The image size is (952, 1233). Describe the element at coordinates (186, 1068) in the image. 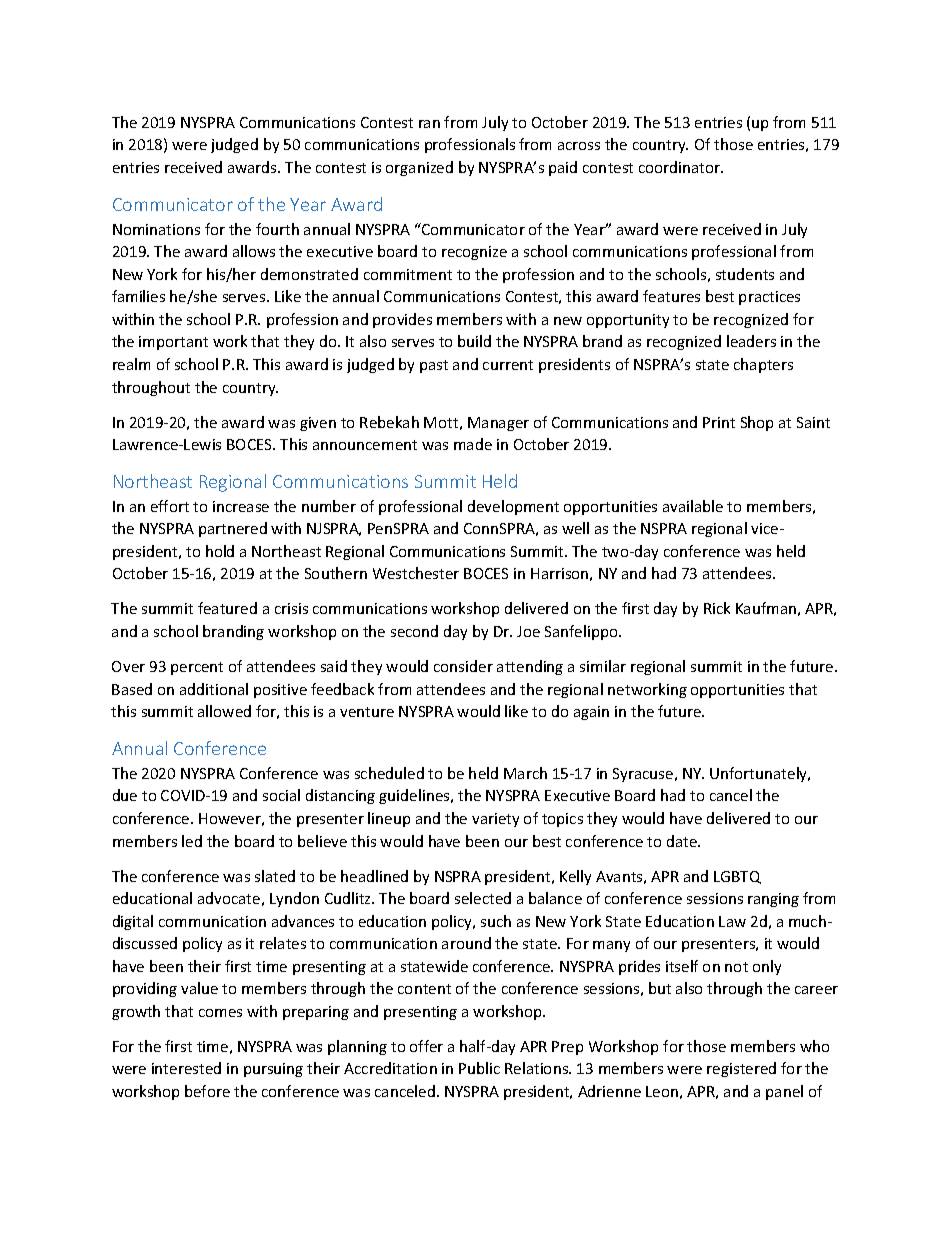

I see `interested` at that location.
